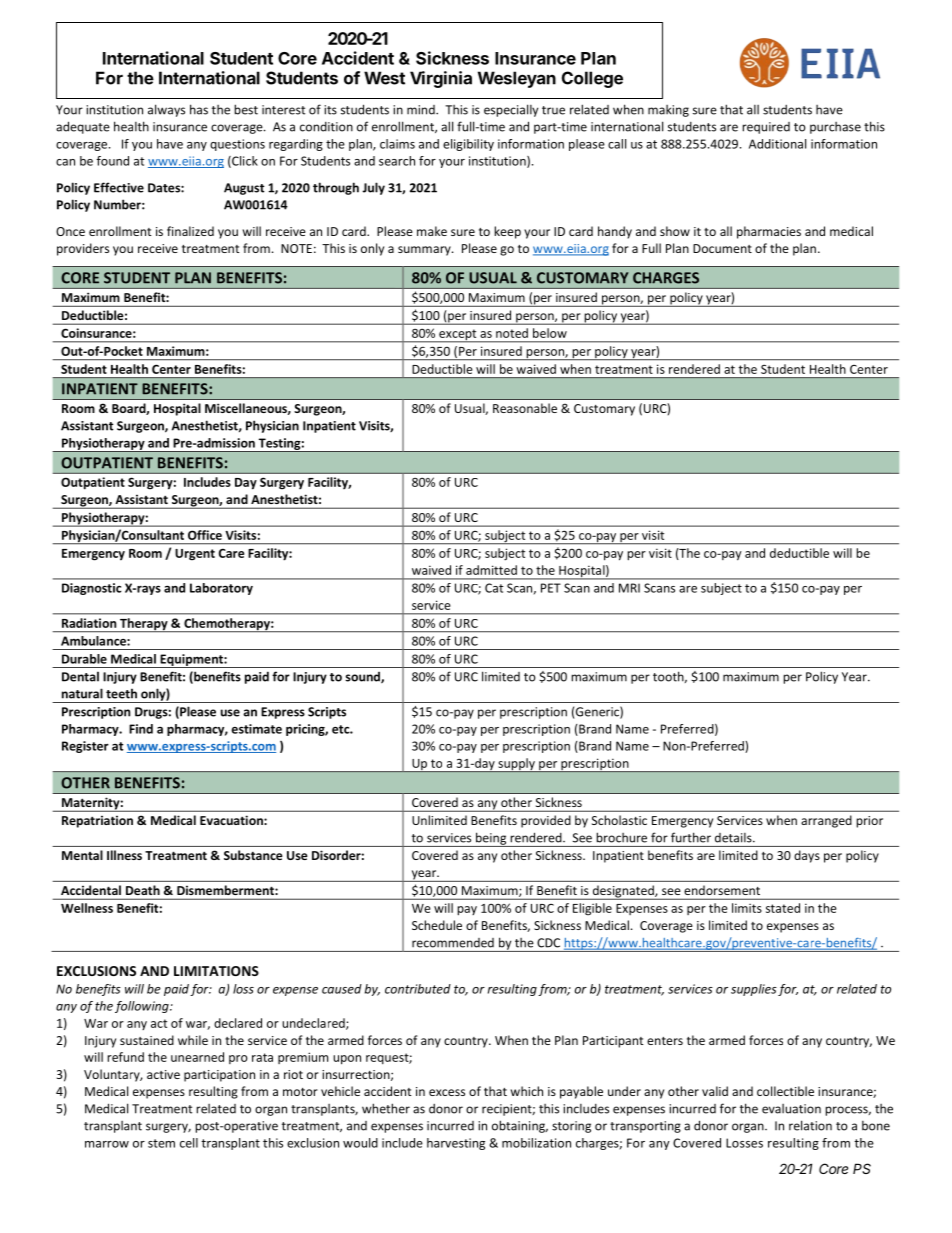 The image size is (952, 1233). I want to click on excess, so click(447, 1092).
